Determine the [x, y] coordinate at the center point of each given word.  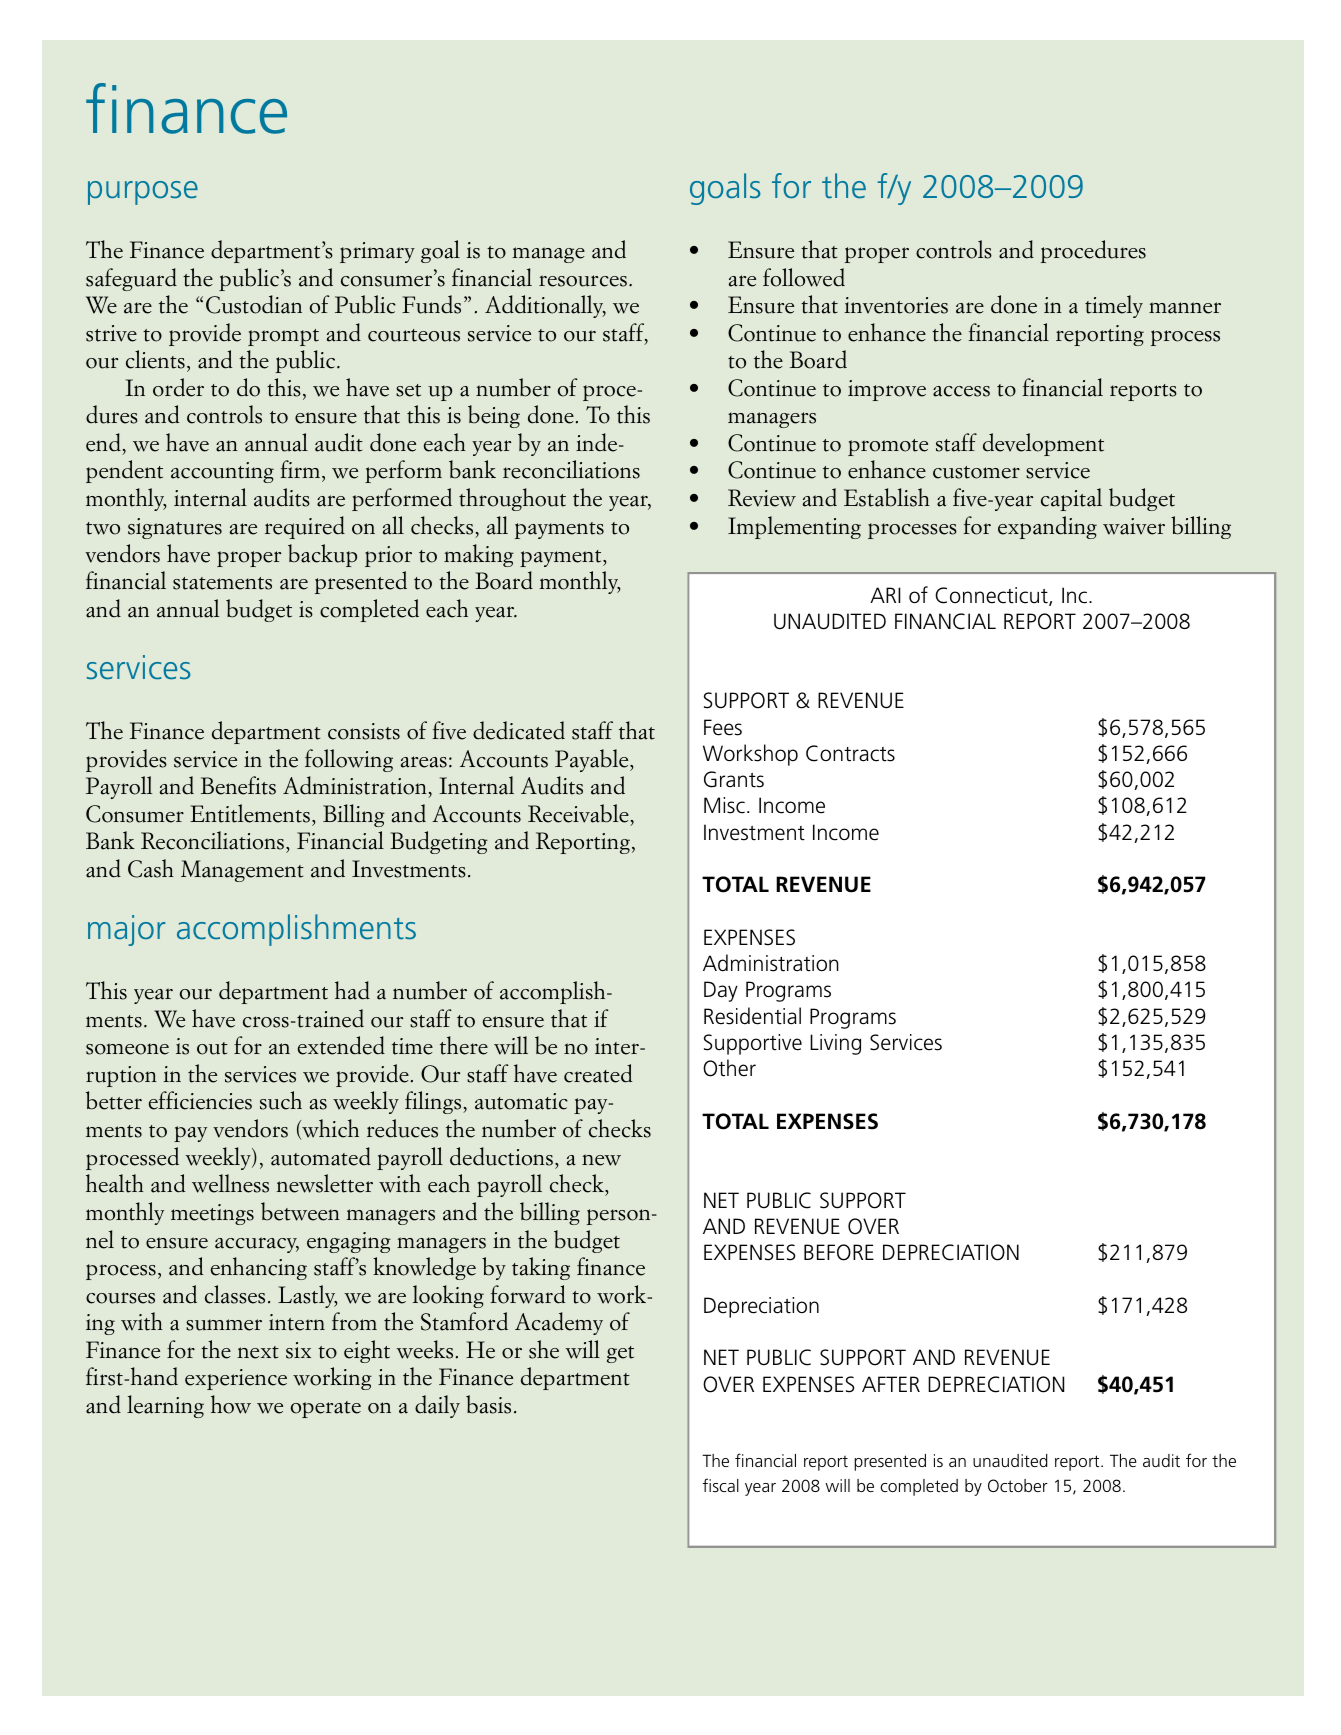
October [1018, 1485]
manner [1185, 308]
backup [322, 555]
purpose [143, 193]
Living [835, 1044]
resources [583, 281]
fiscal [721, 1485]
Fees [723, 727]
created [598, 1073]
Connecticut [992, 596]
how [231, 1404]
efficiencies [200, 1100]
